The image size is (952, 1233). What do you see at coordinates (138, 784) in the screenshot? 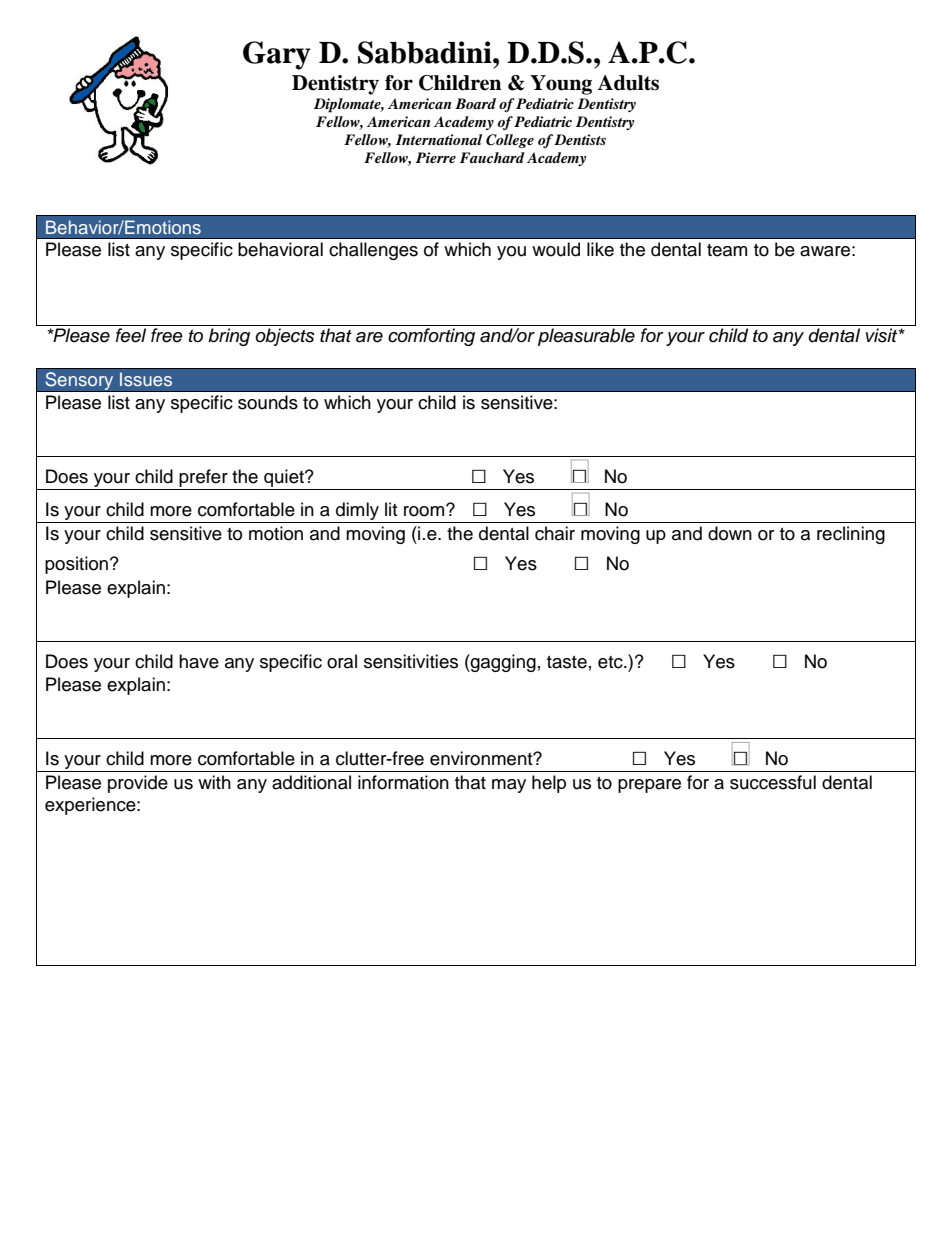
I see `provide` at bounding box center [138, 784].
